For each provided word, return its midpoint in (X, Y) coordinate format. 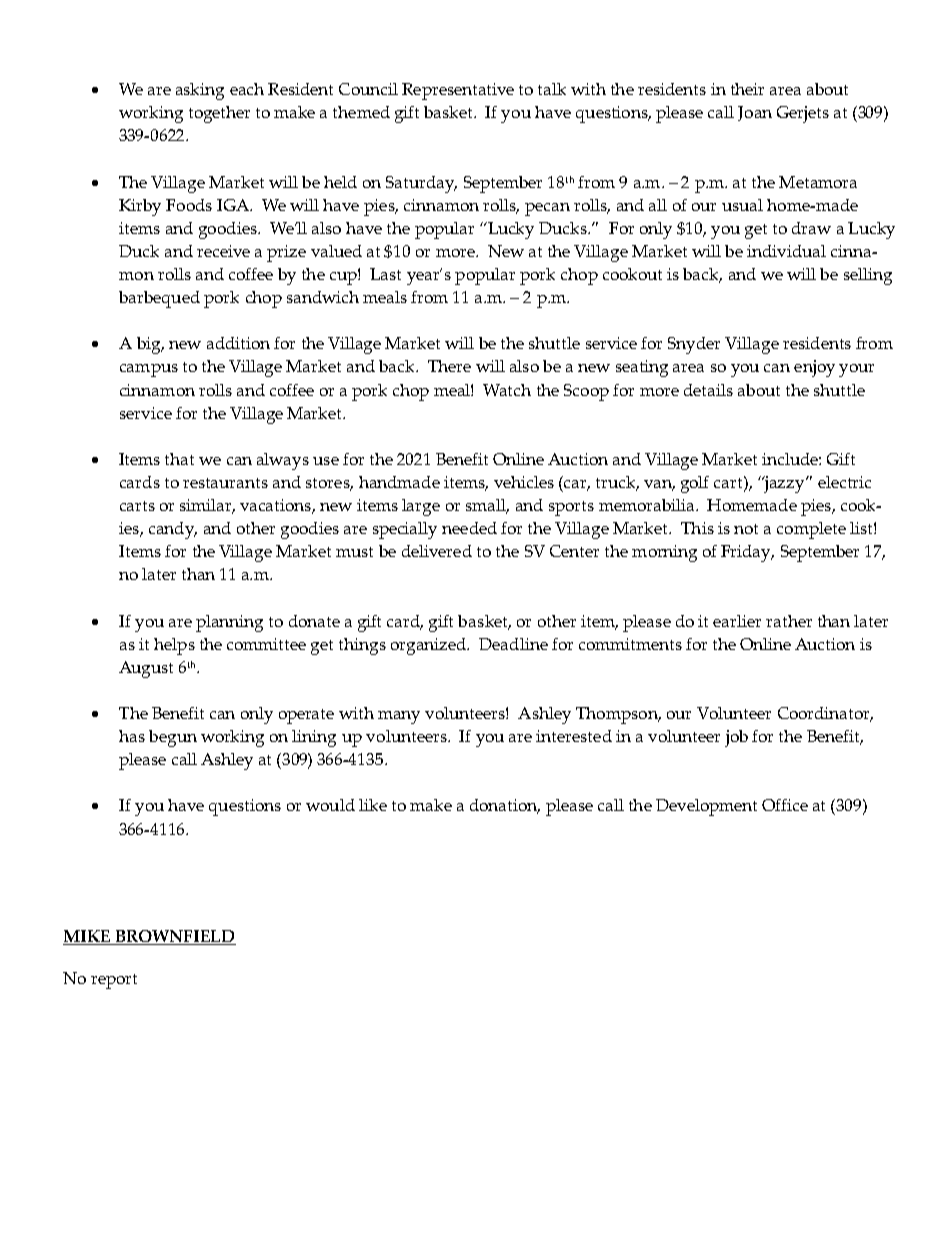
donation (505, 806)
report (114, 981)
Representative (458, 91)
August (146, 669)
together (219, 114)
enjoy (814, 368)
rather (789, 621)
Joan (755, 113)
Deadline (513, 644)
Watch (507, 390)
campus (149, 370)
